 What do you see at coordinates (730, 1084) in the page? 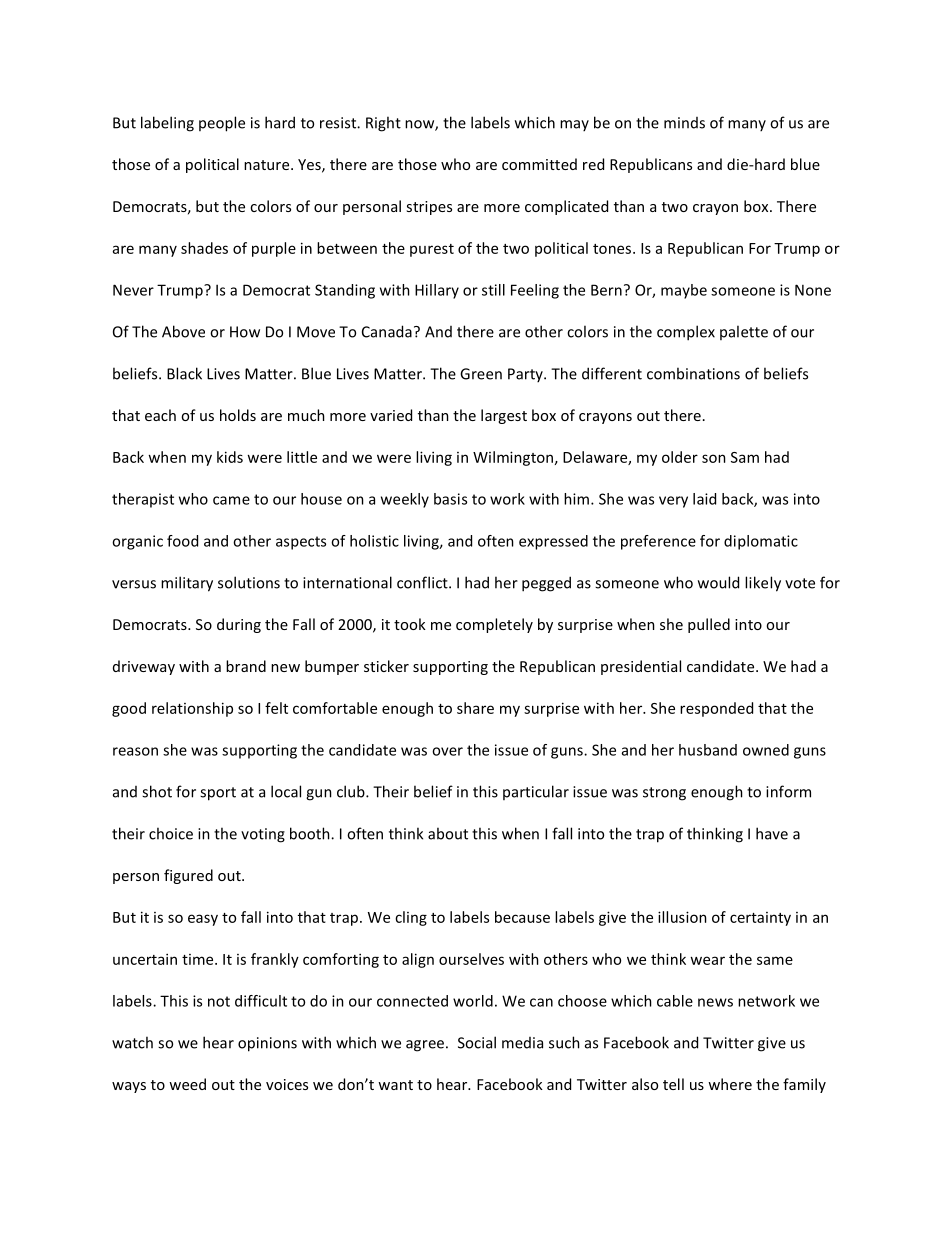
I see `where` at bounding box center [730, 1084].
